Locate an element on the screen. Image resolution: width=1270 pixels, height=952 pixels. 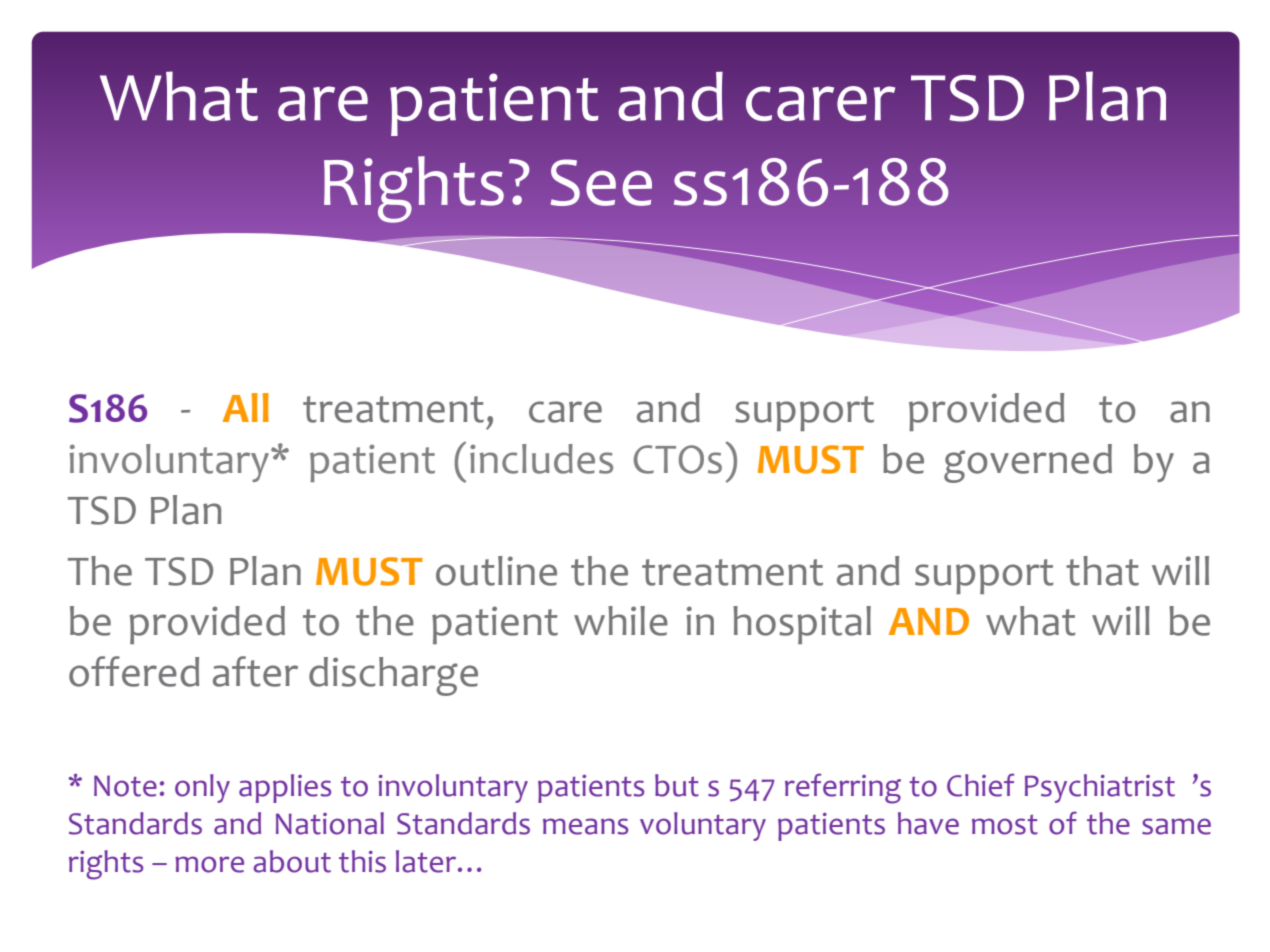
most is located at coordinates (1005, 825).
